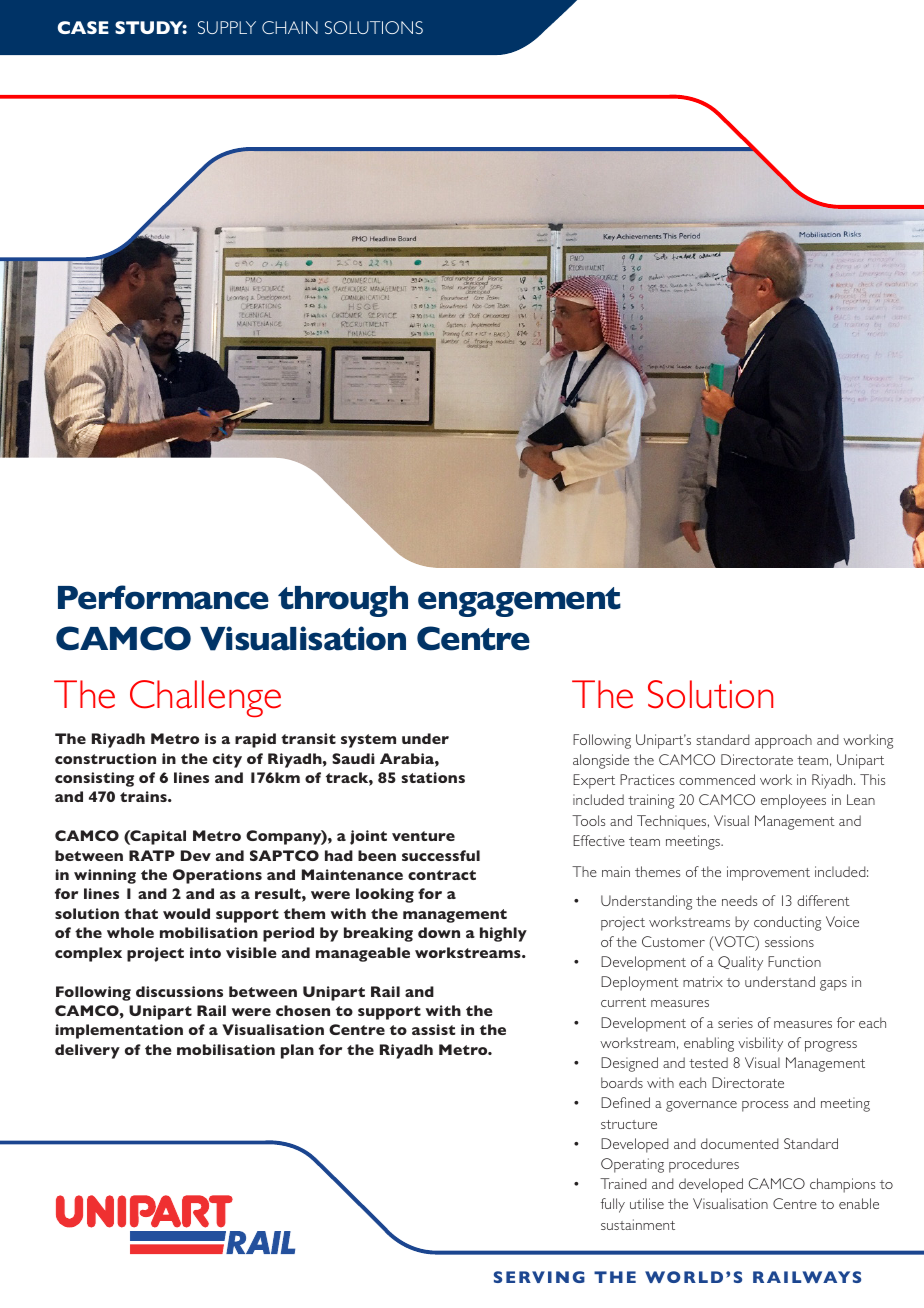  Describe the element at coordinates (227, 760) in the page. I see `city` at that location.
